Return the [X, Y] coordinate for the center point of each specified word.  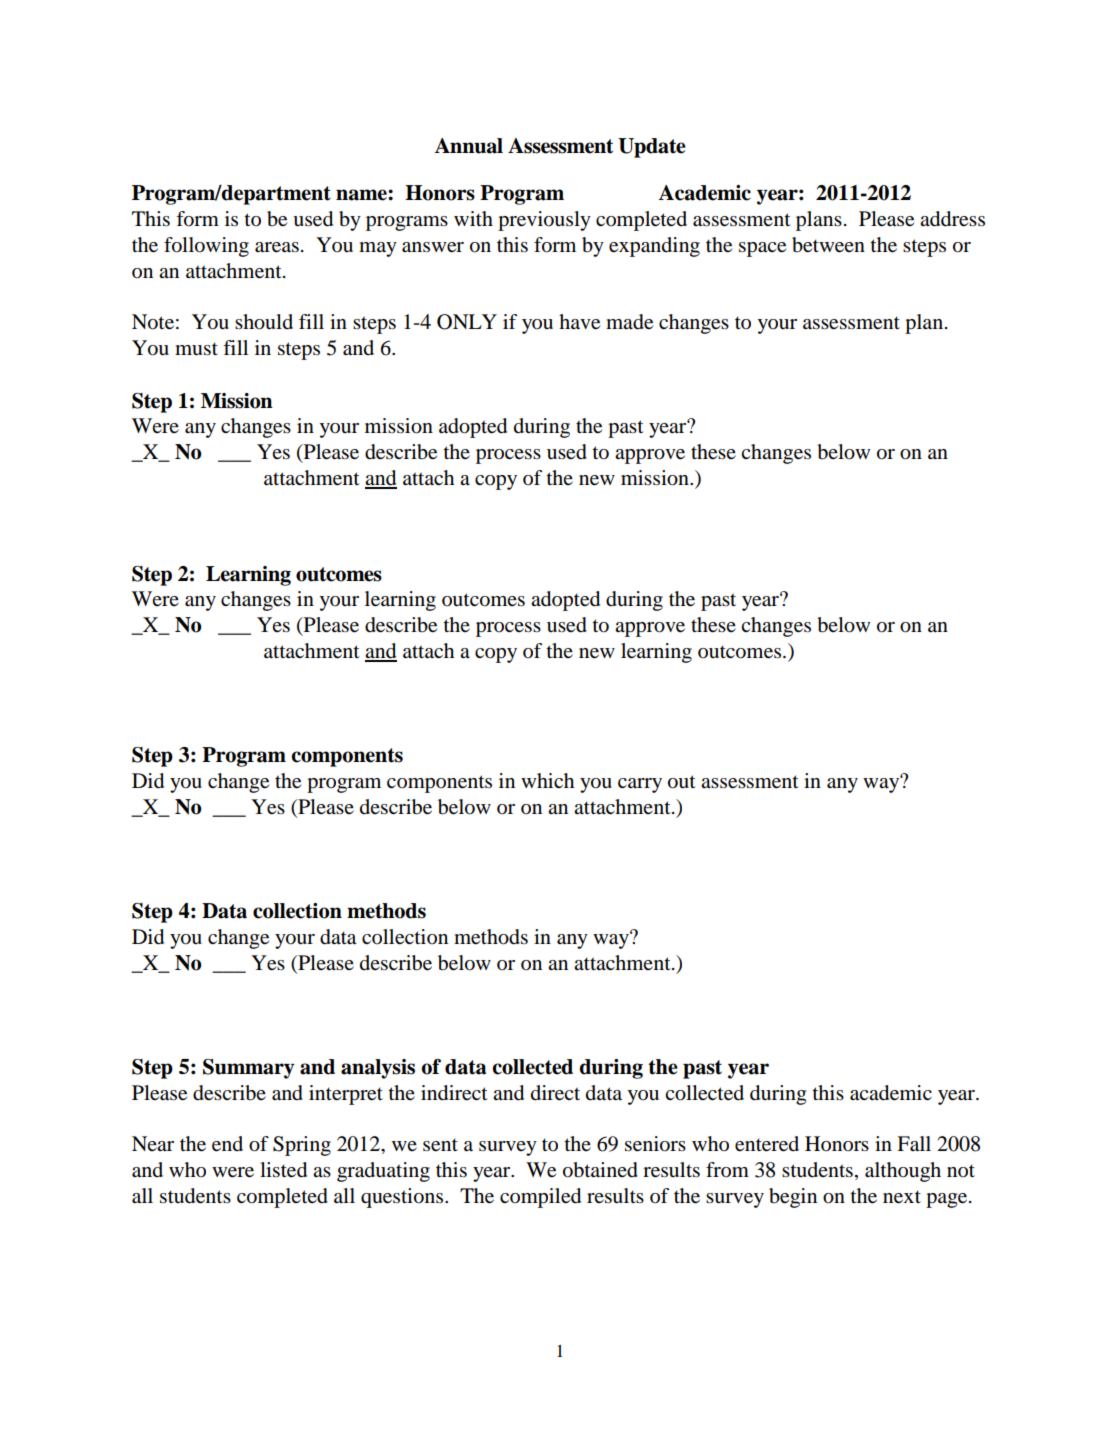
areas [277, 247]
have [579, 322]
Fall [914, 1144]
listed [283, 1170]
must [196, 349]
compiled [540, 1198]
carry [640, 785]
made [629, 322]
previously [544, 221]
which [547, 780]
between [828, 245]
